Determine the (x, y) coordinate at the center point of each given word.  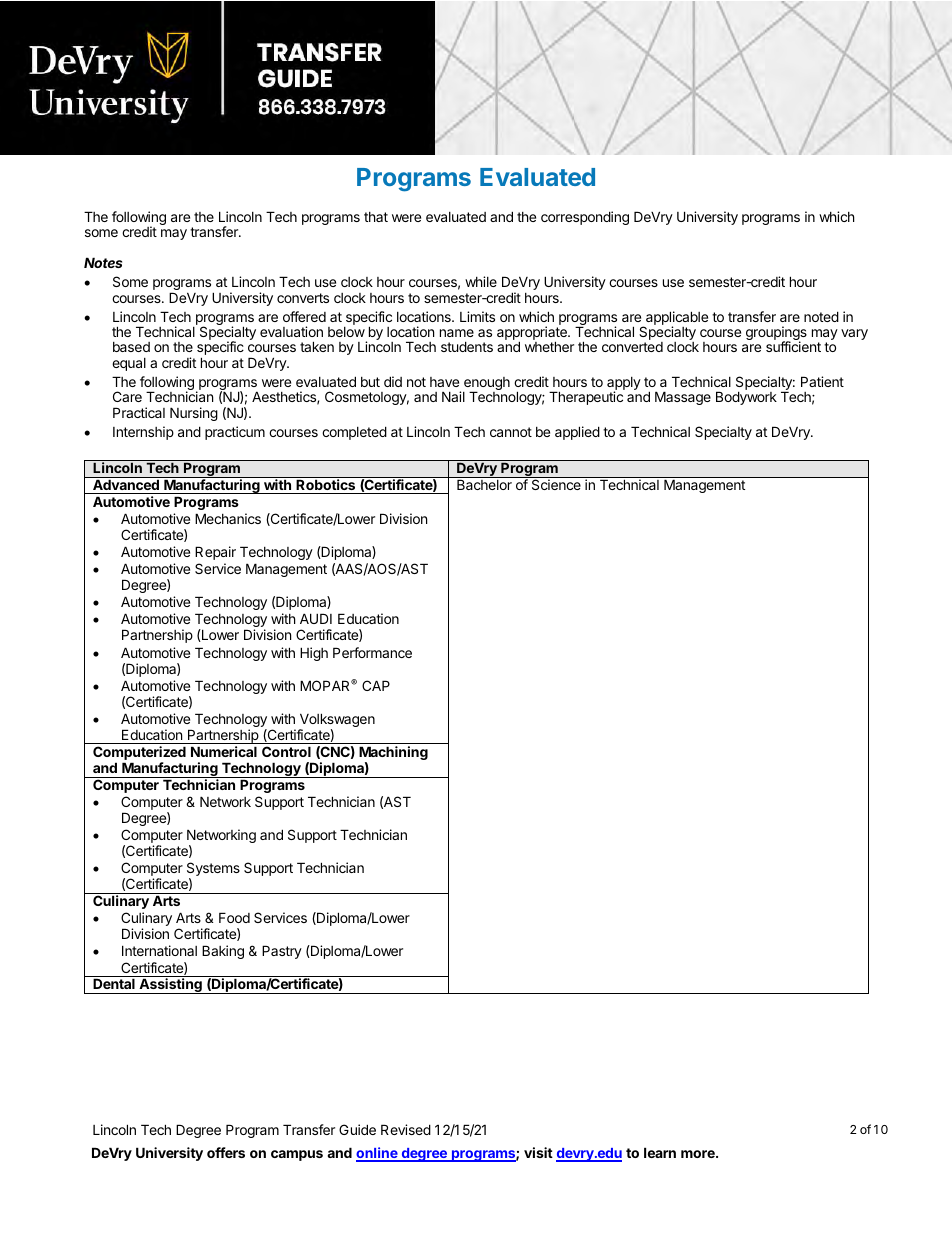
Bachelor (484, 485)
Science (556, 484)
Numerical (224, 751)
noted (821, 316)
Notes (103, 262)
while (481, 281)
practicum (235, 433)
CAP (376, 685)
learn (660, 1152)
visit (538, 1152)
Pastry (282, 952)
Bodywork (746, 398)
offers (226, 1152)
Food (234, 917)
